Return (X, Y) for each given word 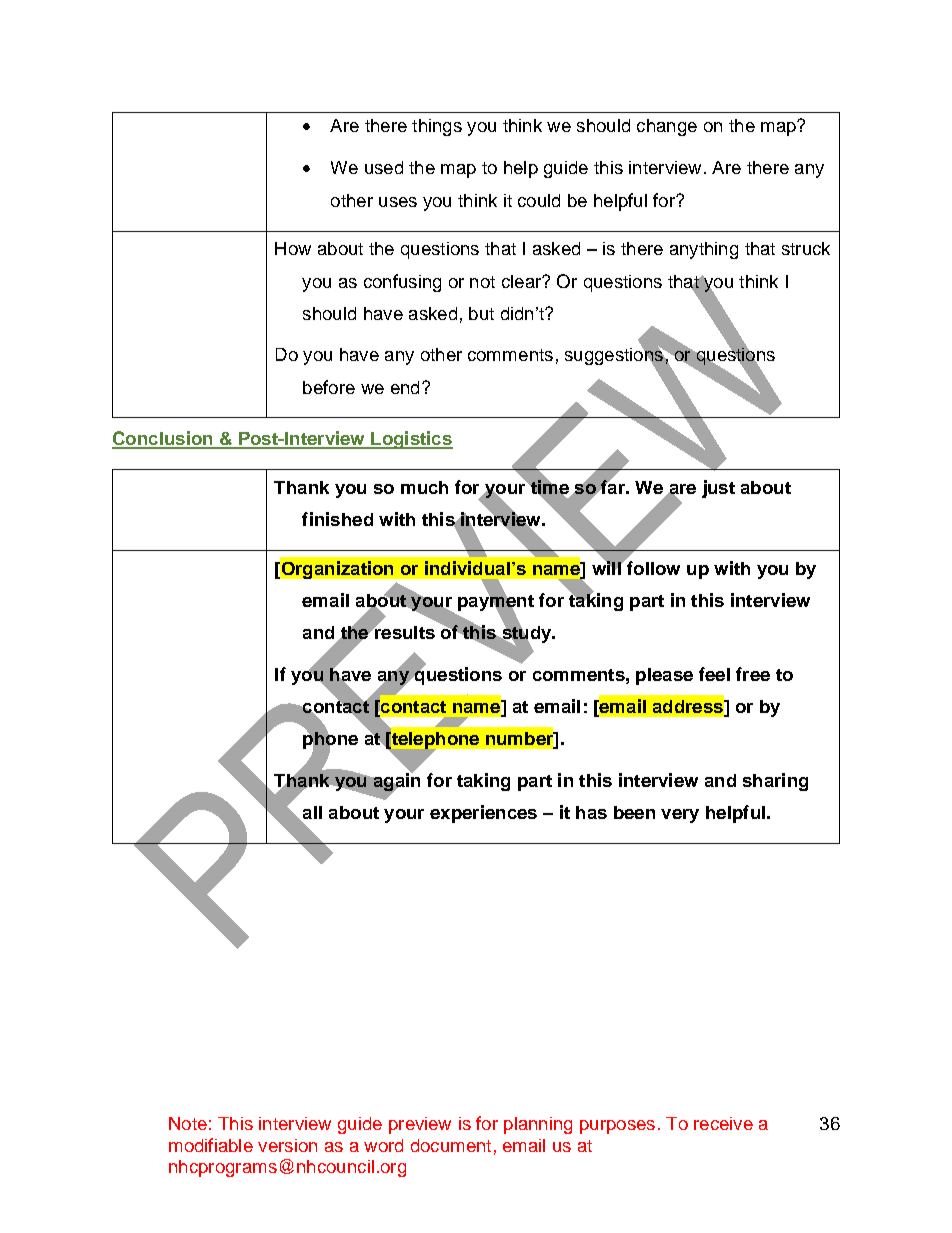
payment (496, 602)
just (718, 489)
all (311, 814)
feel (714, 674)
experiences (483, 814)
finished (337, 519)
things (437, 127)
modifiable (211, 1145)
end (405, 387)
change (667, 127)
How (293, 248)
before (329, 387)
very (680, 816)
